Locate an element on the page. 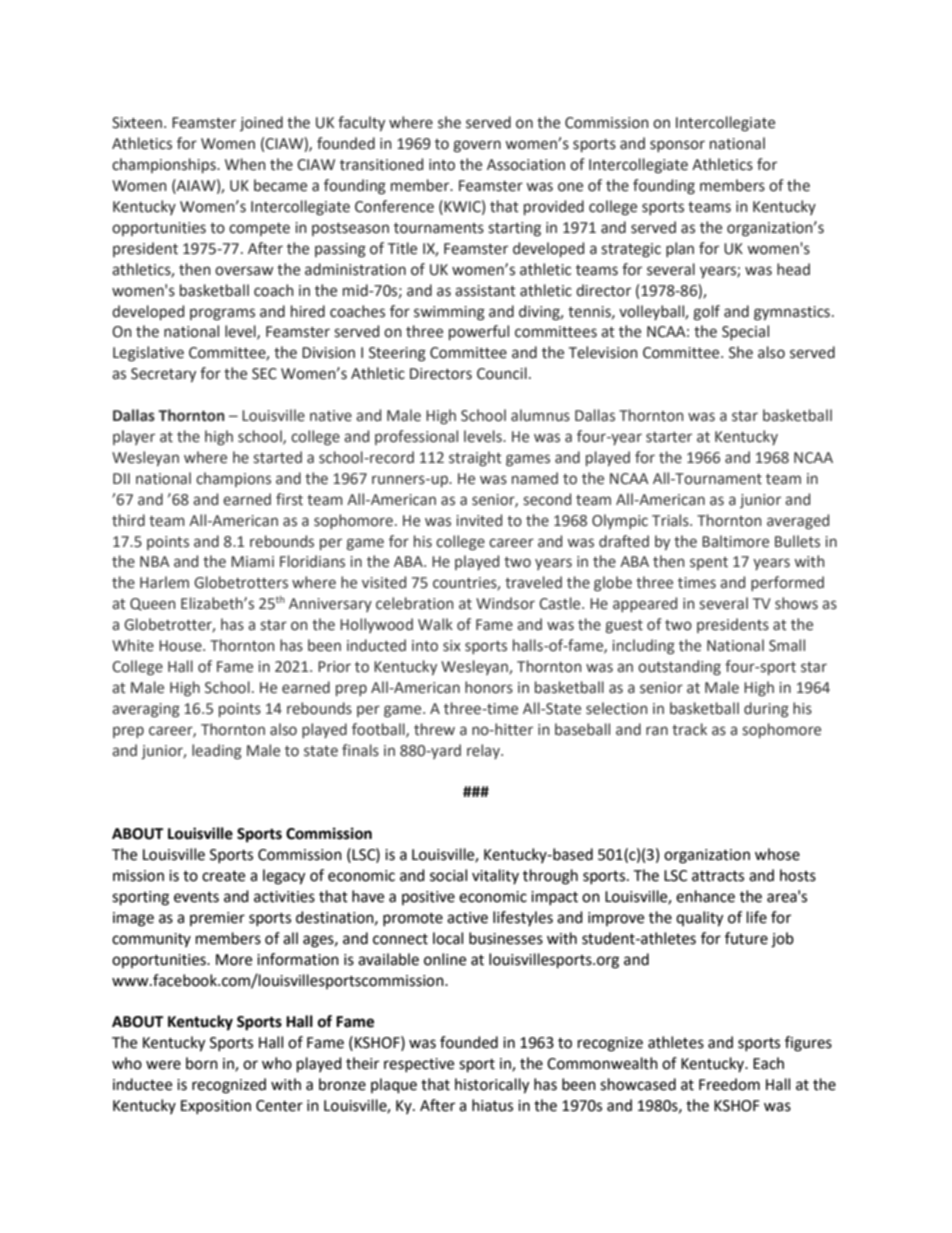 The height and width of the document is (1233, 952). When is located at coordinates (245, 164).
